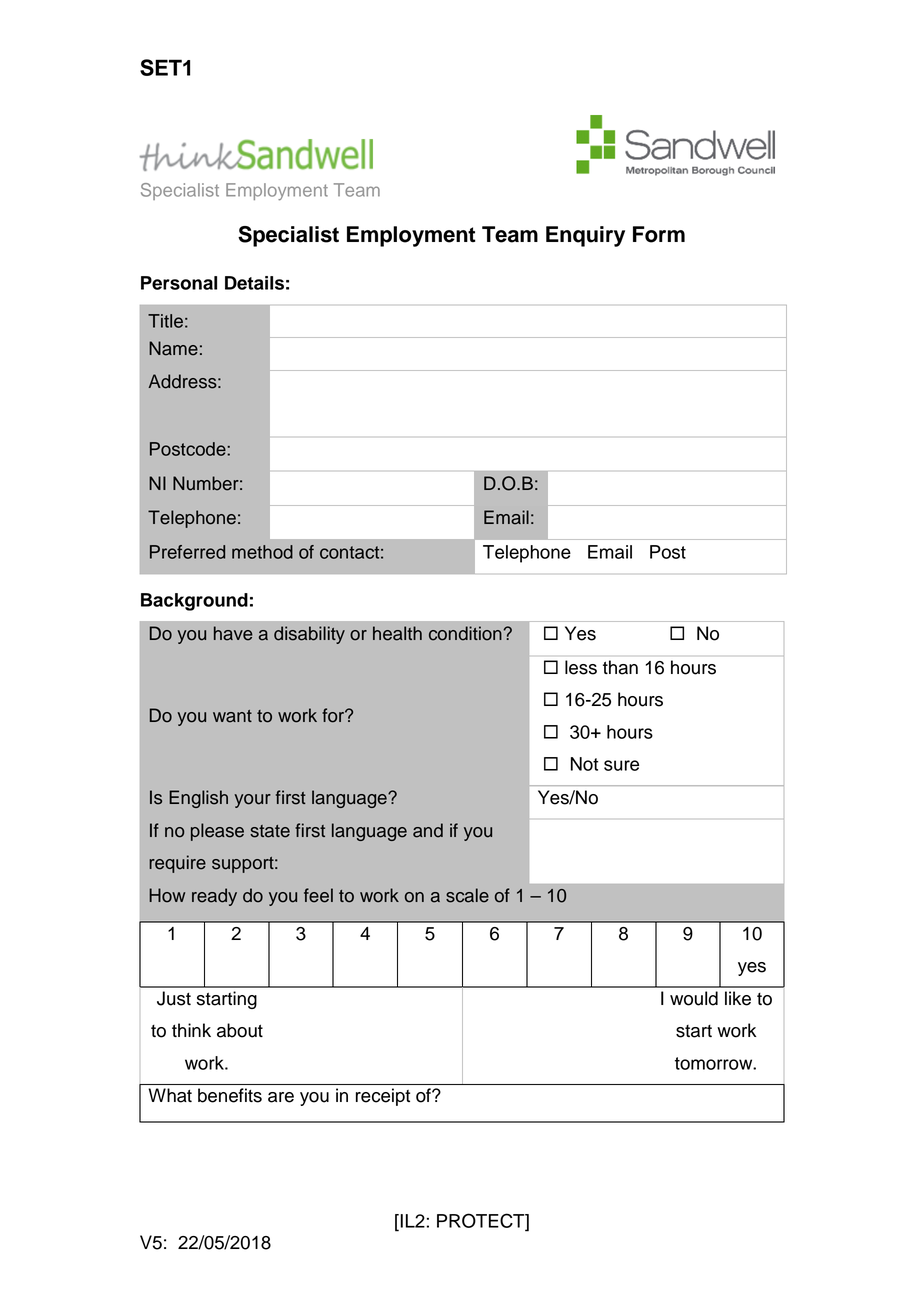 The height and width of the screenshot is (1308, 924). I want to click on benefits, so click(230, 1095).
